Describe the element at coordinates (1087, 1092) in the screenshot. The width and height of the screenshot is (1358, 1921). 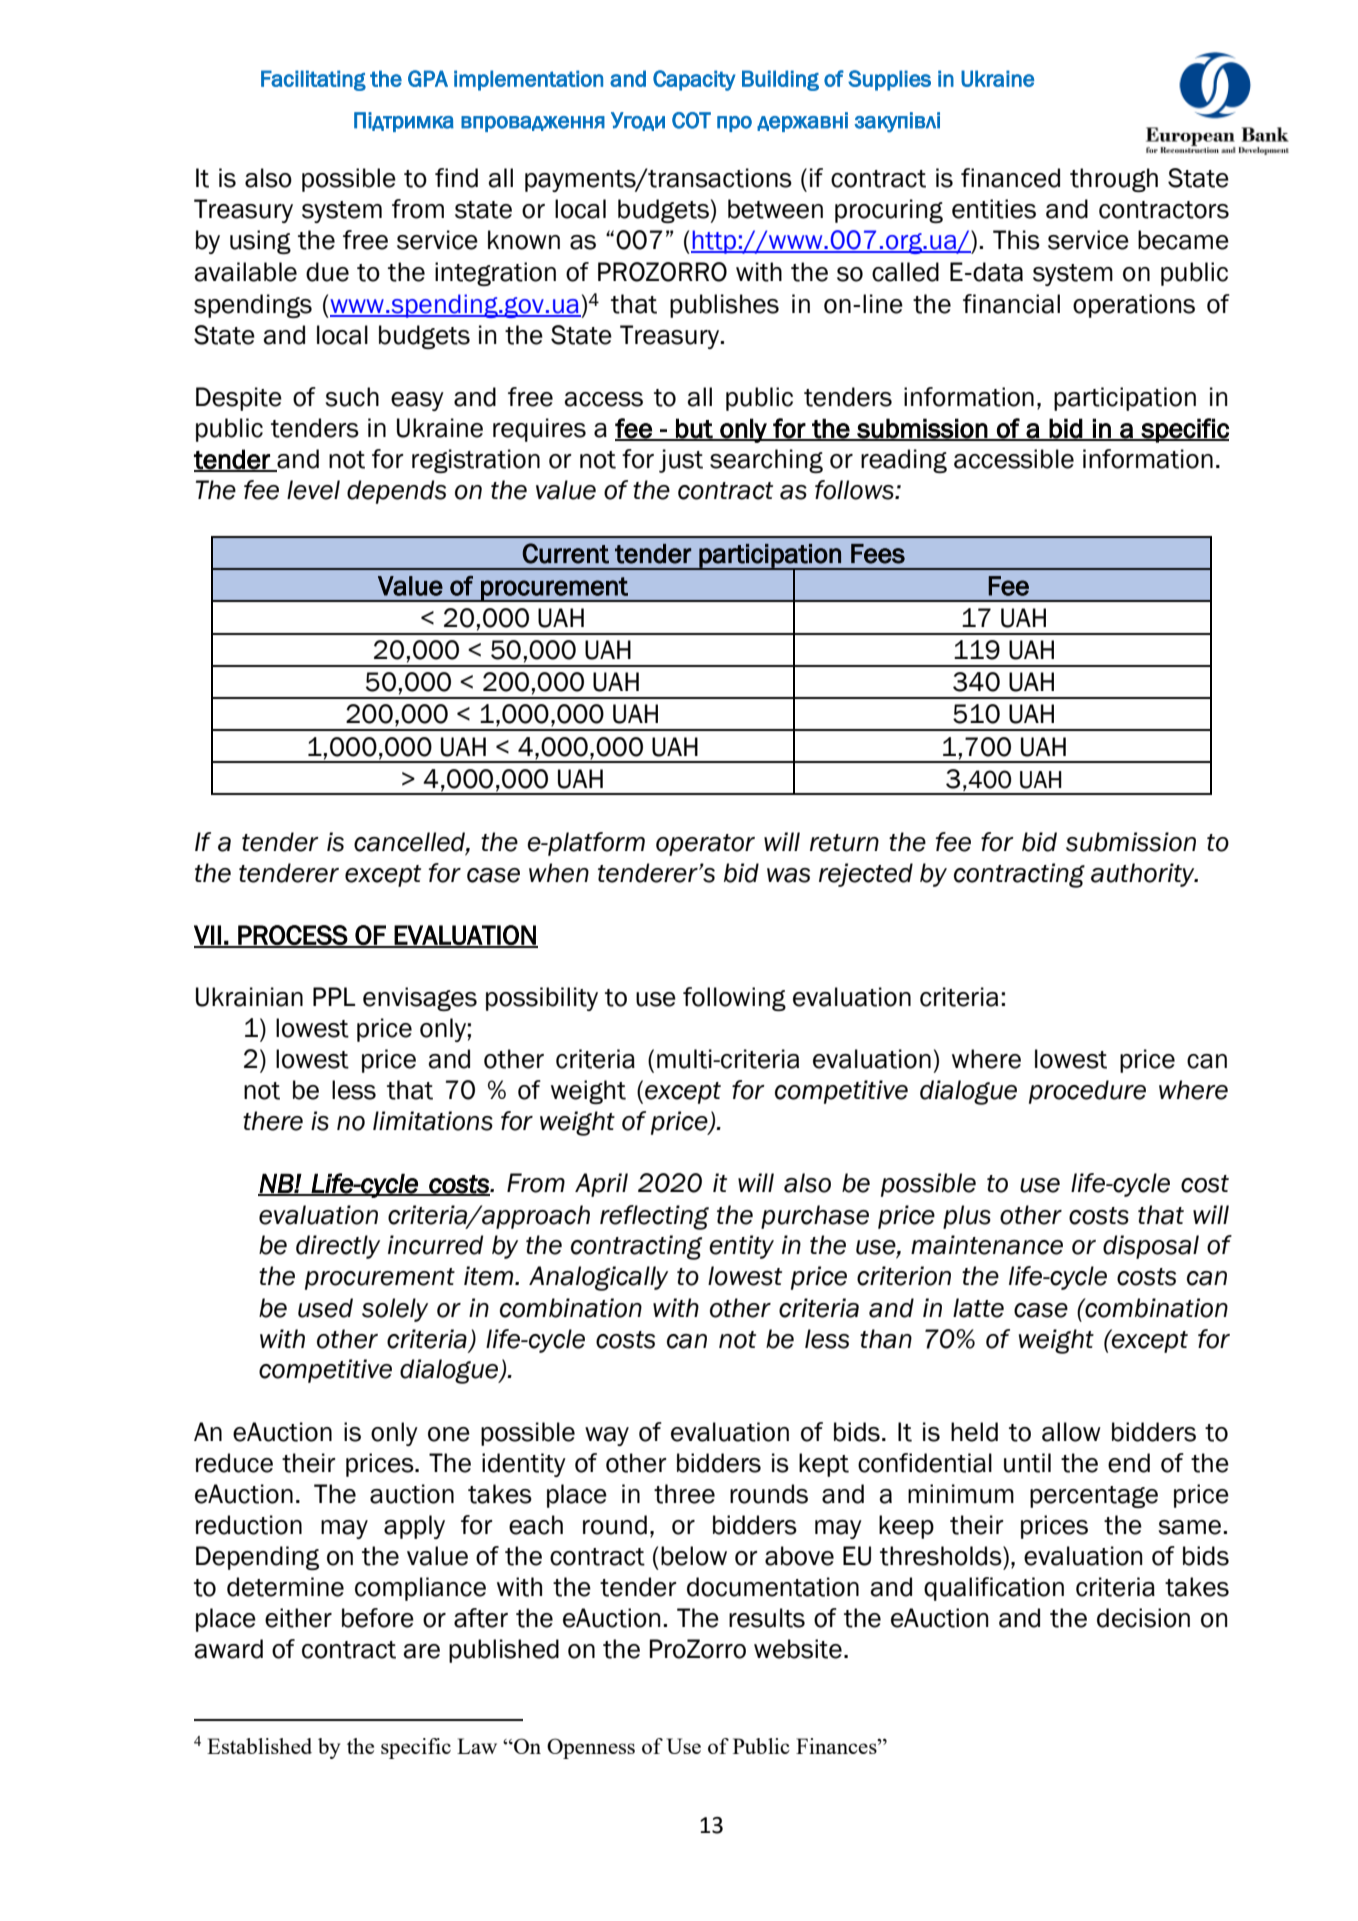
I see `procedure` at that location.
